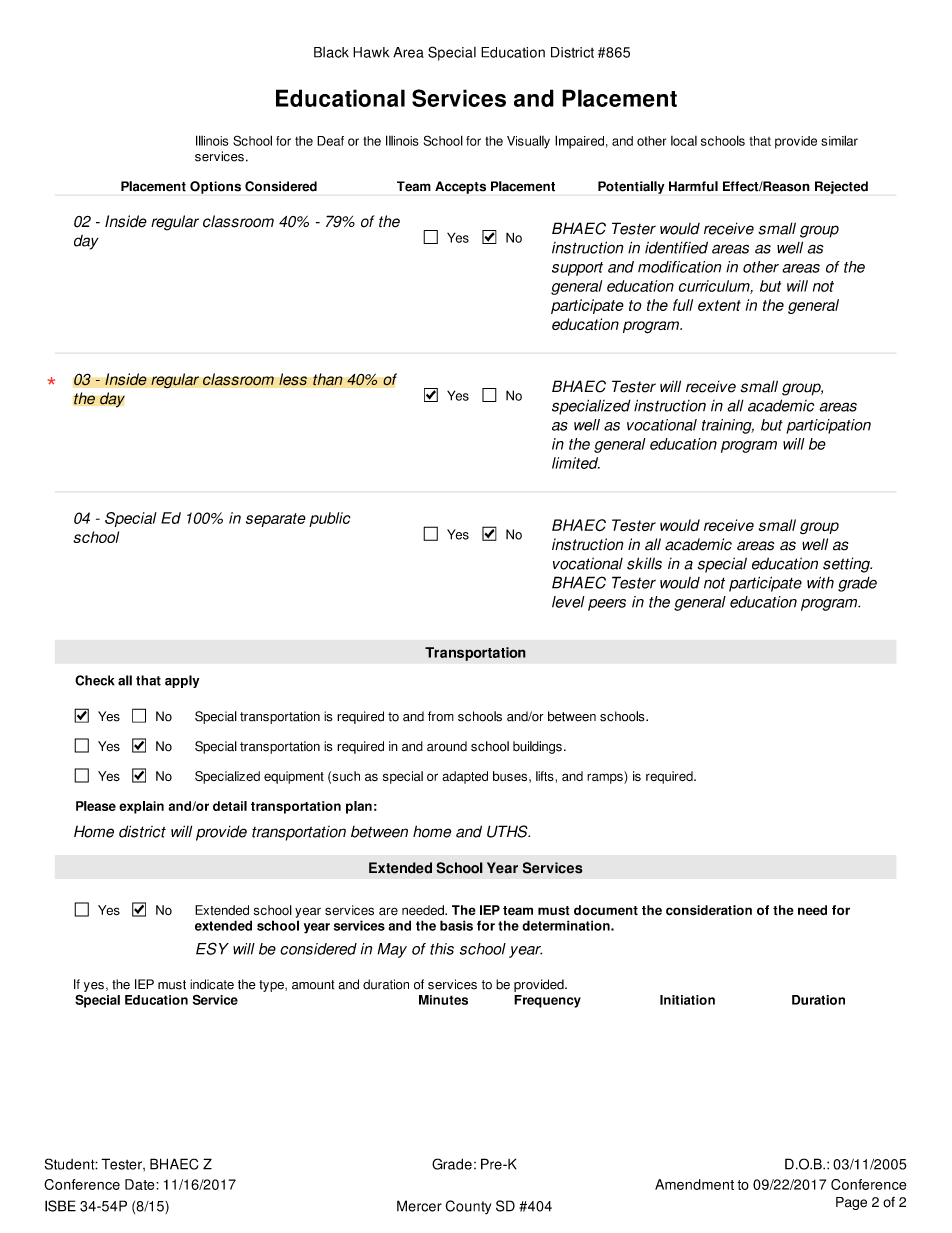 The image size is (952, 1233). I want to click on Visually, so click(528, 142).
